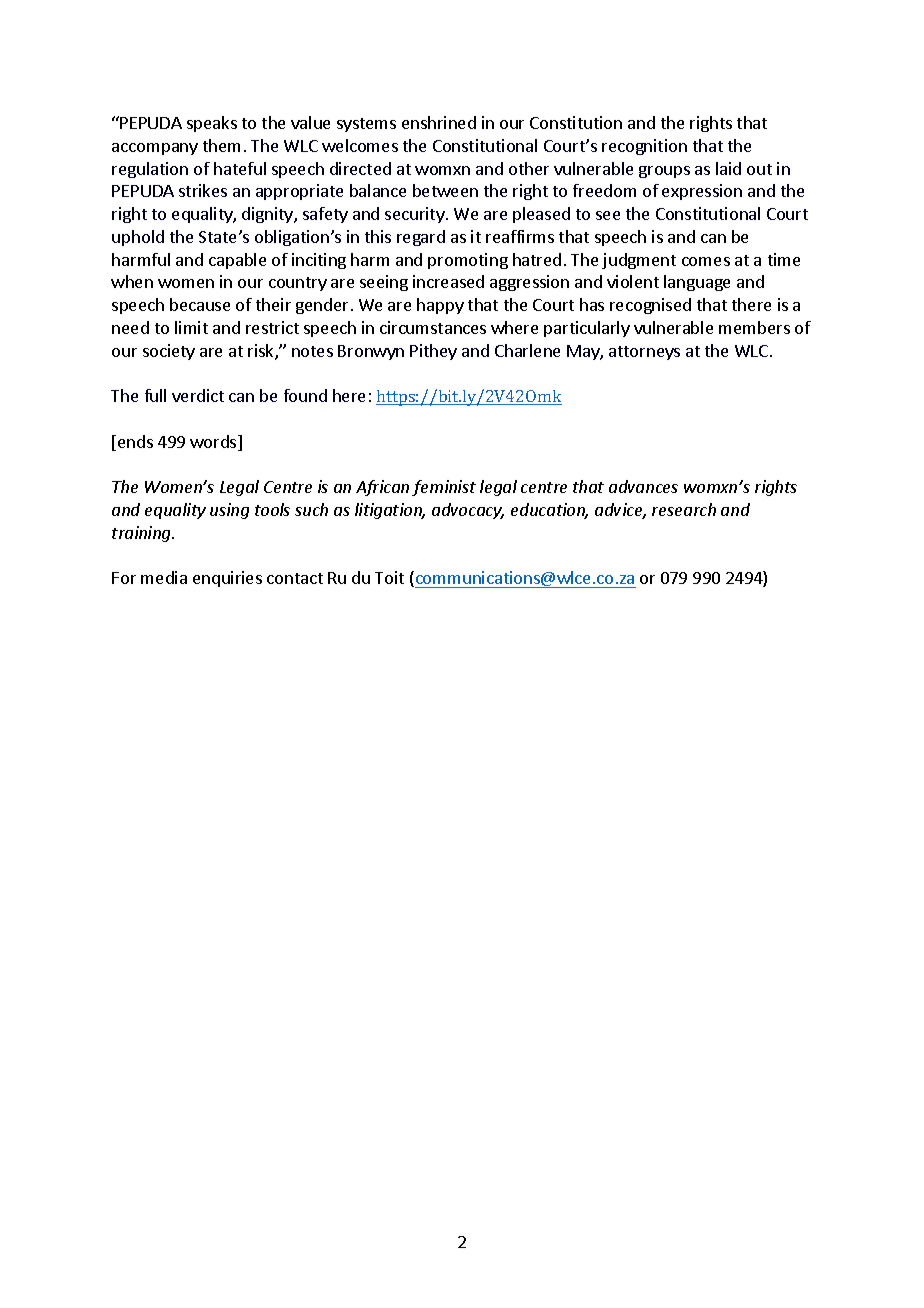 This page has height=1308, width=924. Describe the element at coordinates (439, 122) in the page. I see `enshrined` at that location.
